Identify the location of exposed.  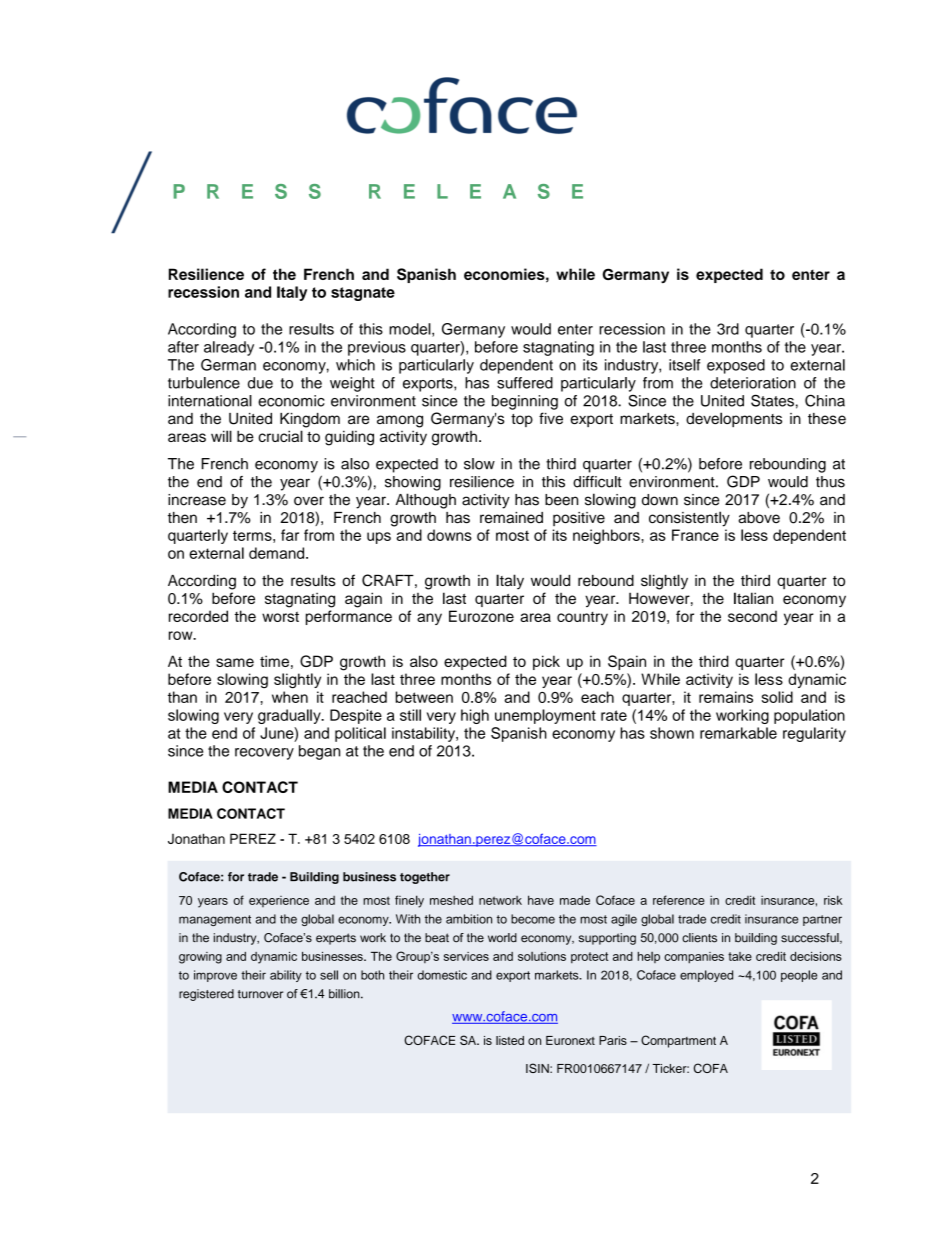
(736, 366).
